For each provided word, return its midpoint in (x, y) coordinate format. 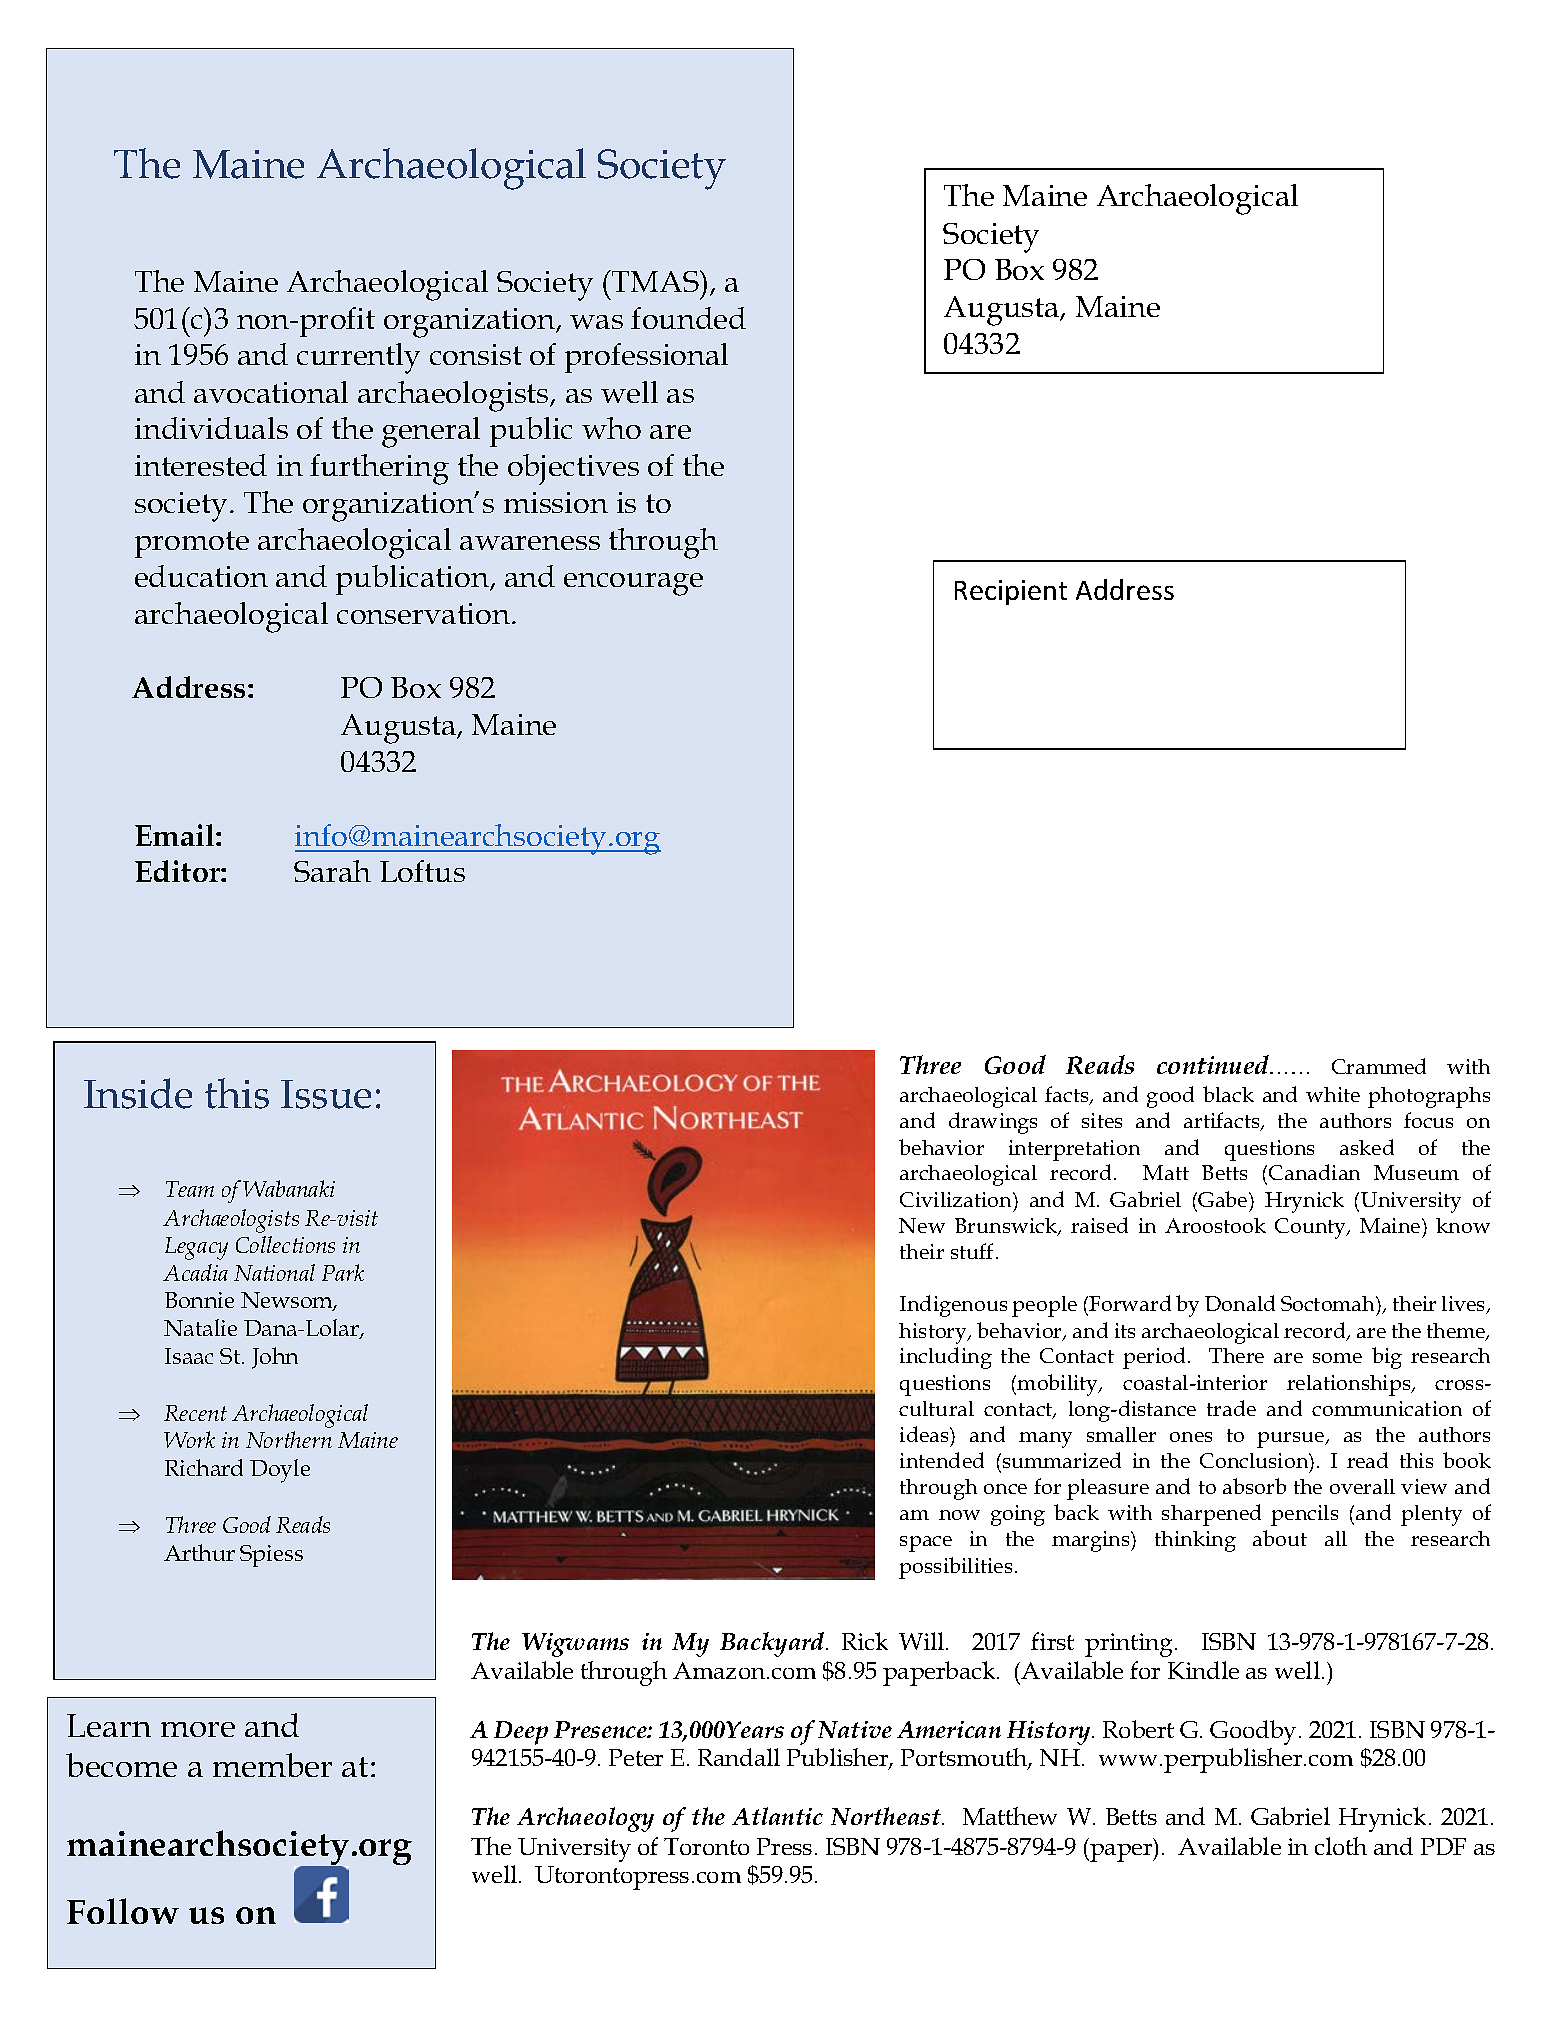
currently (358, 358)
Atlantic (777, 1816)
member (272, 1765)
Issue (326, 1094)
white (1333, 1094)
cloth (1341, 1846)
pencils (1304, 1515)
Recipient (1011, 592)
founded (688, 318)
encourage (633, 584)
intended (942, 1460)
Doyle (280, 1471)
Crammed (1379, 1066)
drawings (993, 1123)
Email (176, 835)
